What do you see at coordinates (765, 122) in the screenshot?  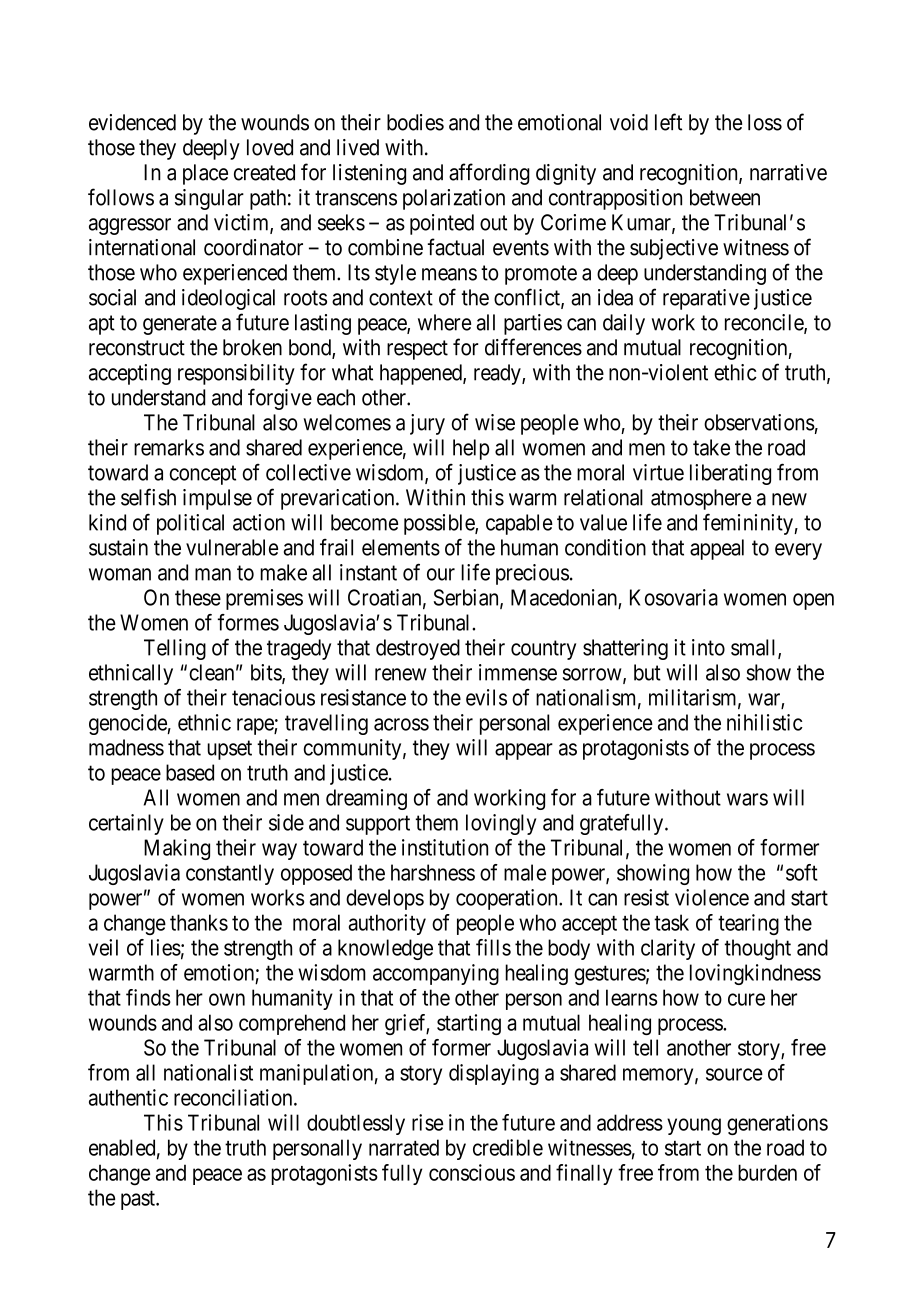 I see `loss` at bounding box center [765, 122].
